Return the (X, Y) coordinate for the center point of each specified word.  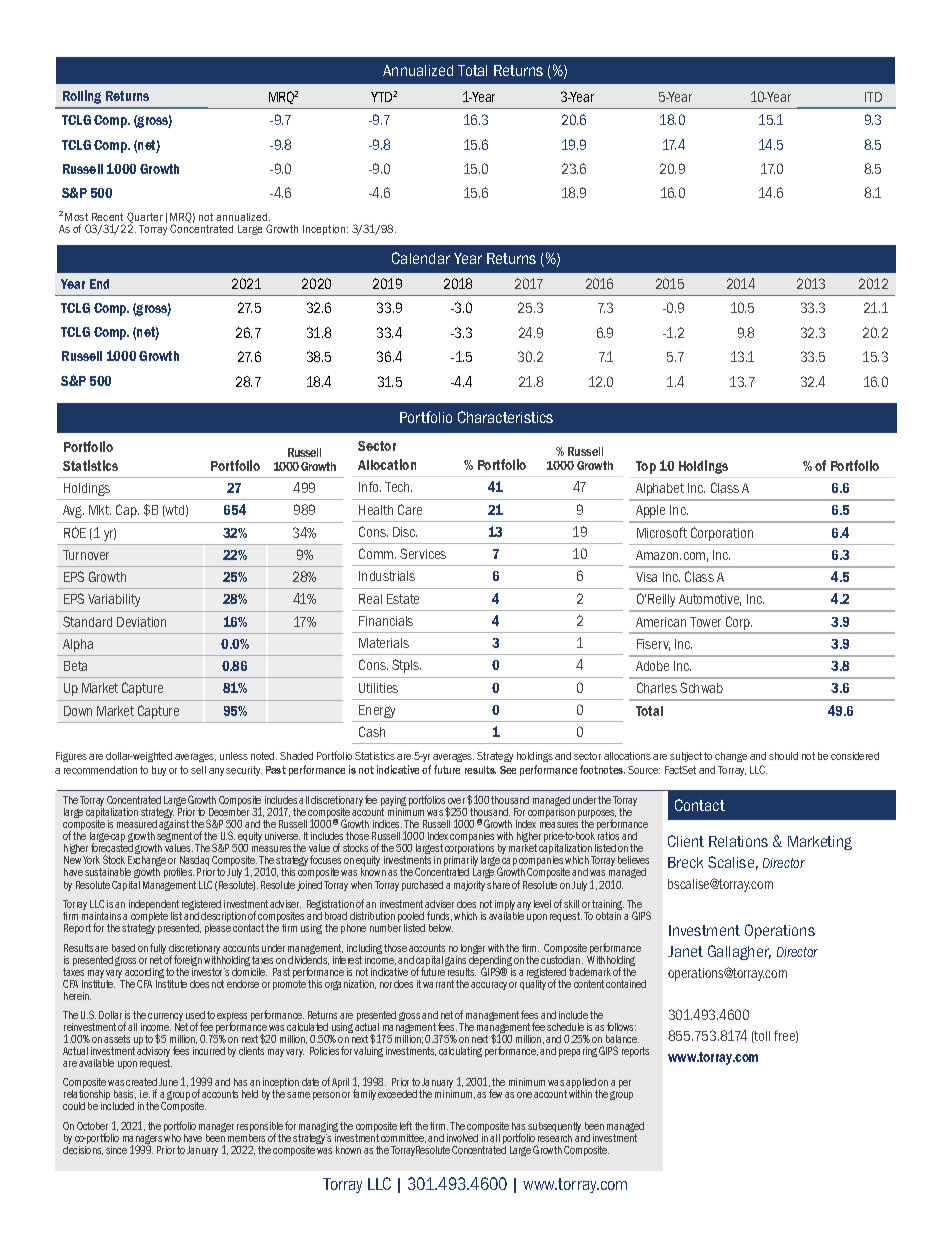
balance (622, 1039)
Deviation (141, 622)
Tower (705, 622)
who (172, 1136)
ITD (873, 97)
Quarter (145, 219)
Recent (107, 217)
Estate (403, 599)
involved (462, 1138)
